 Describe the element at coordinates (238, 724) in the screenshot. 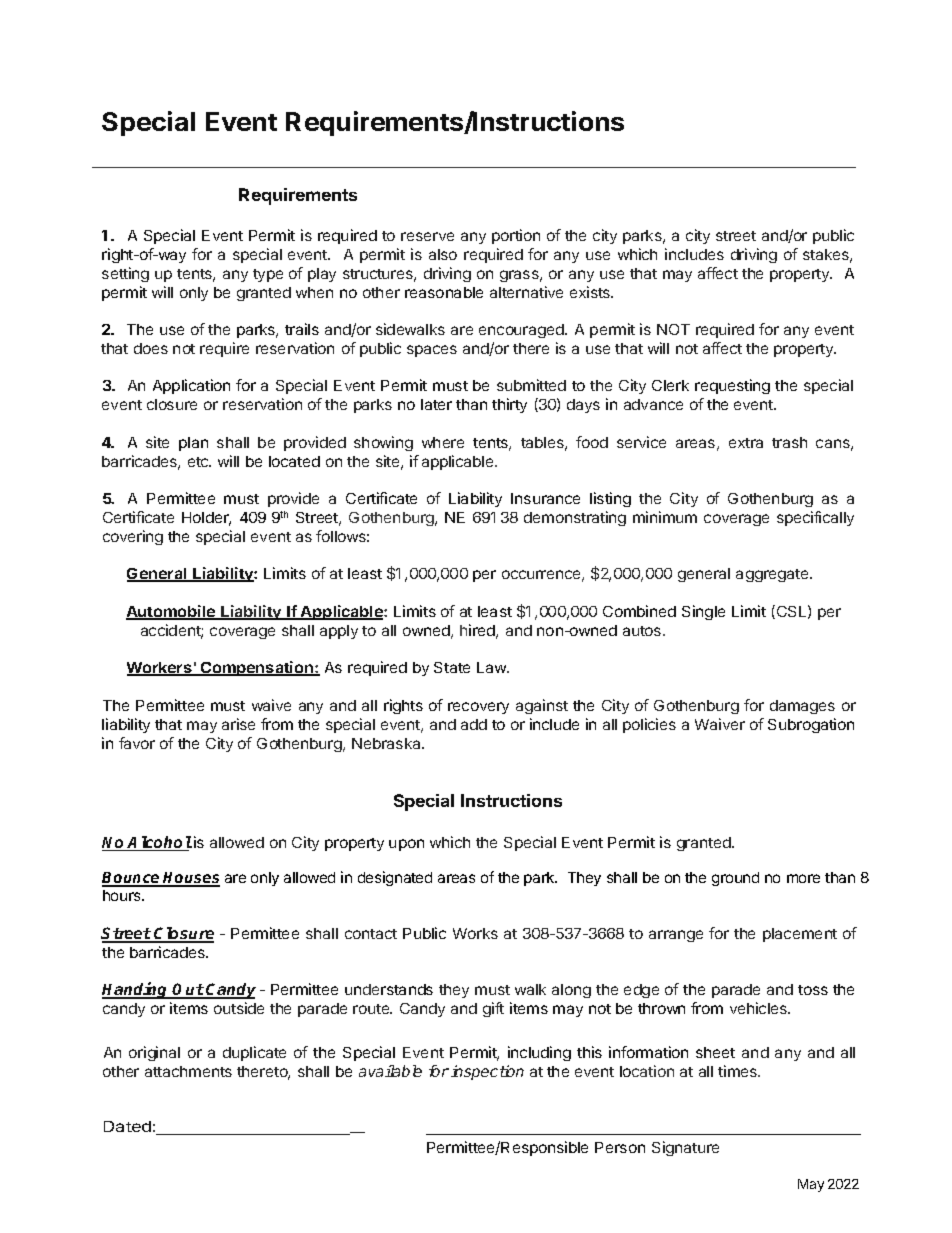

I see `arise` at that location.
